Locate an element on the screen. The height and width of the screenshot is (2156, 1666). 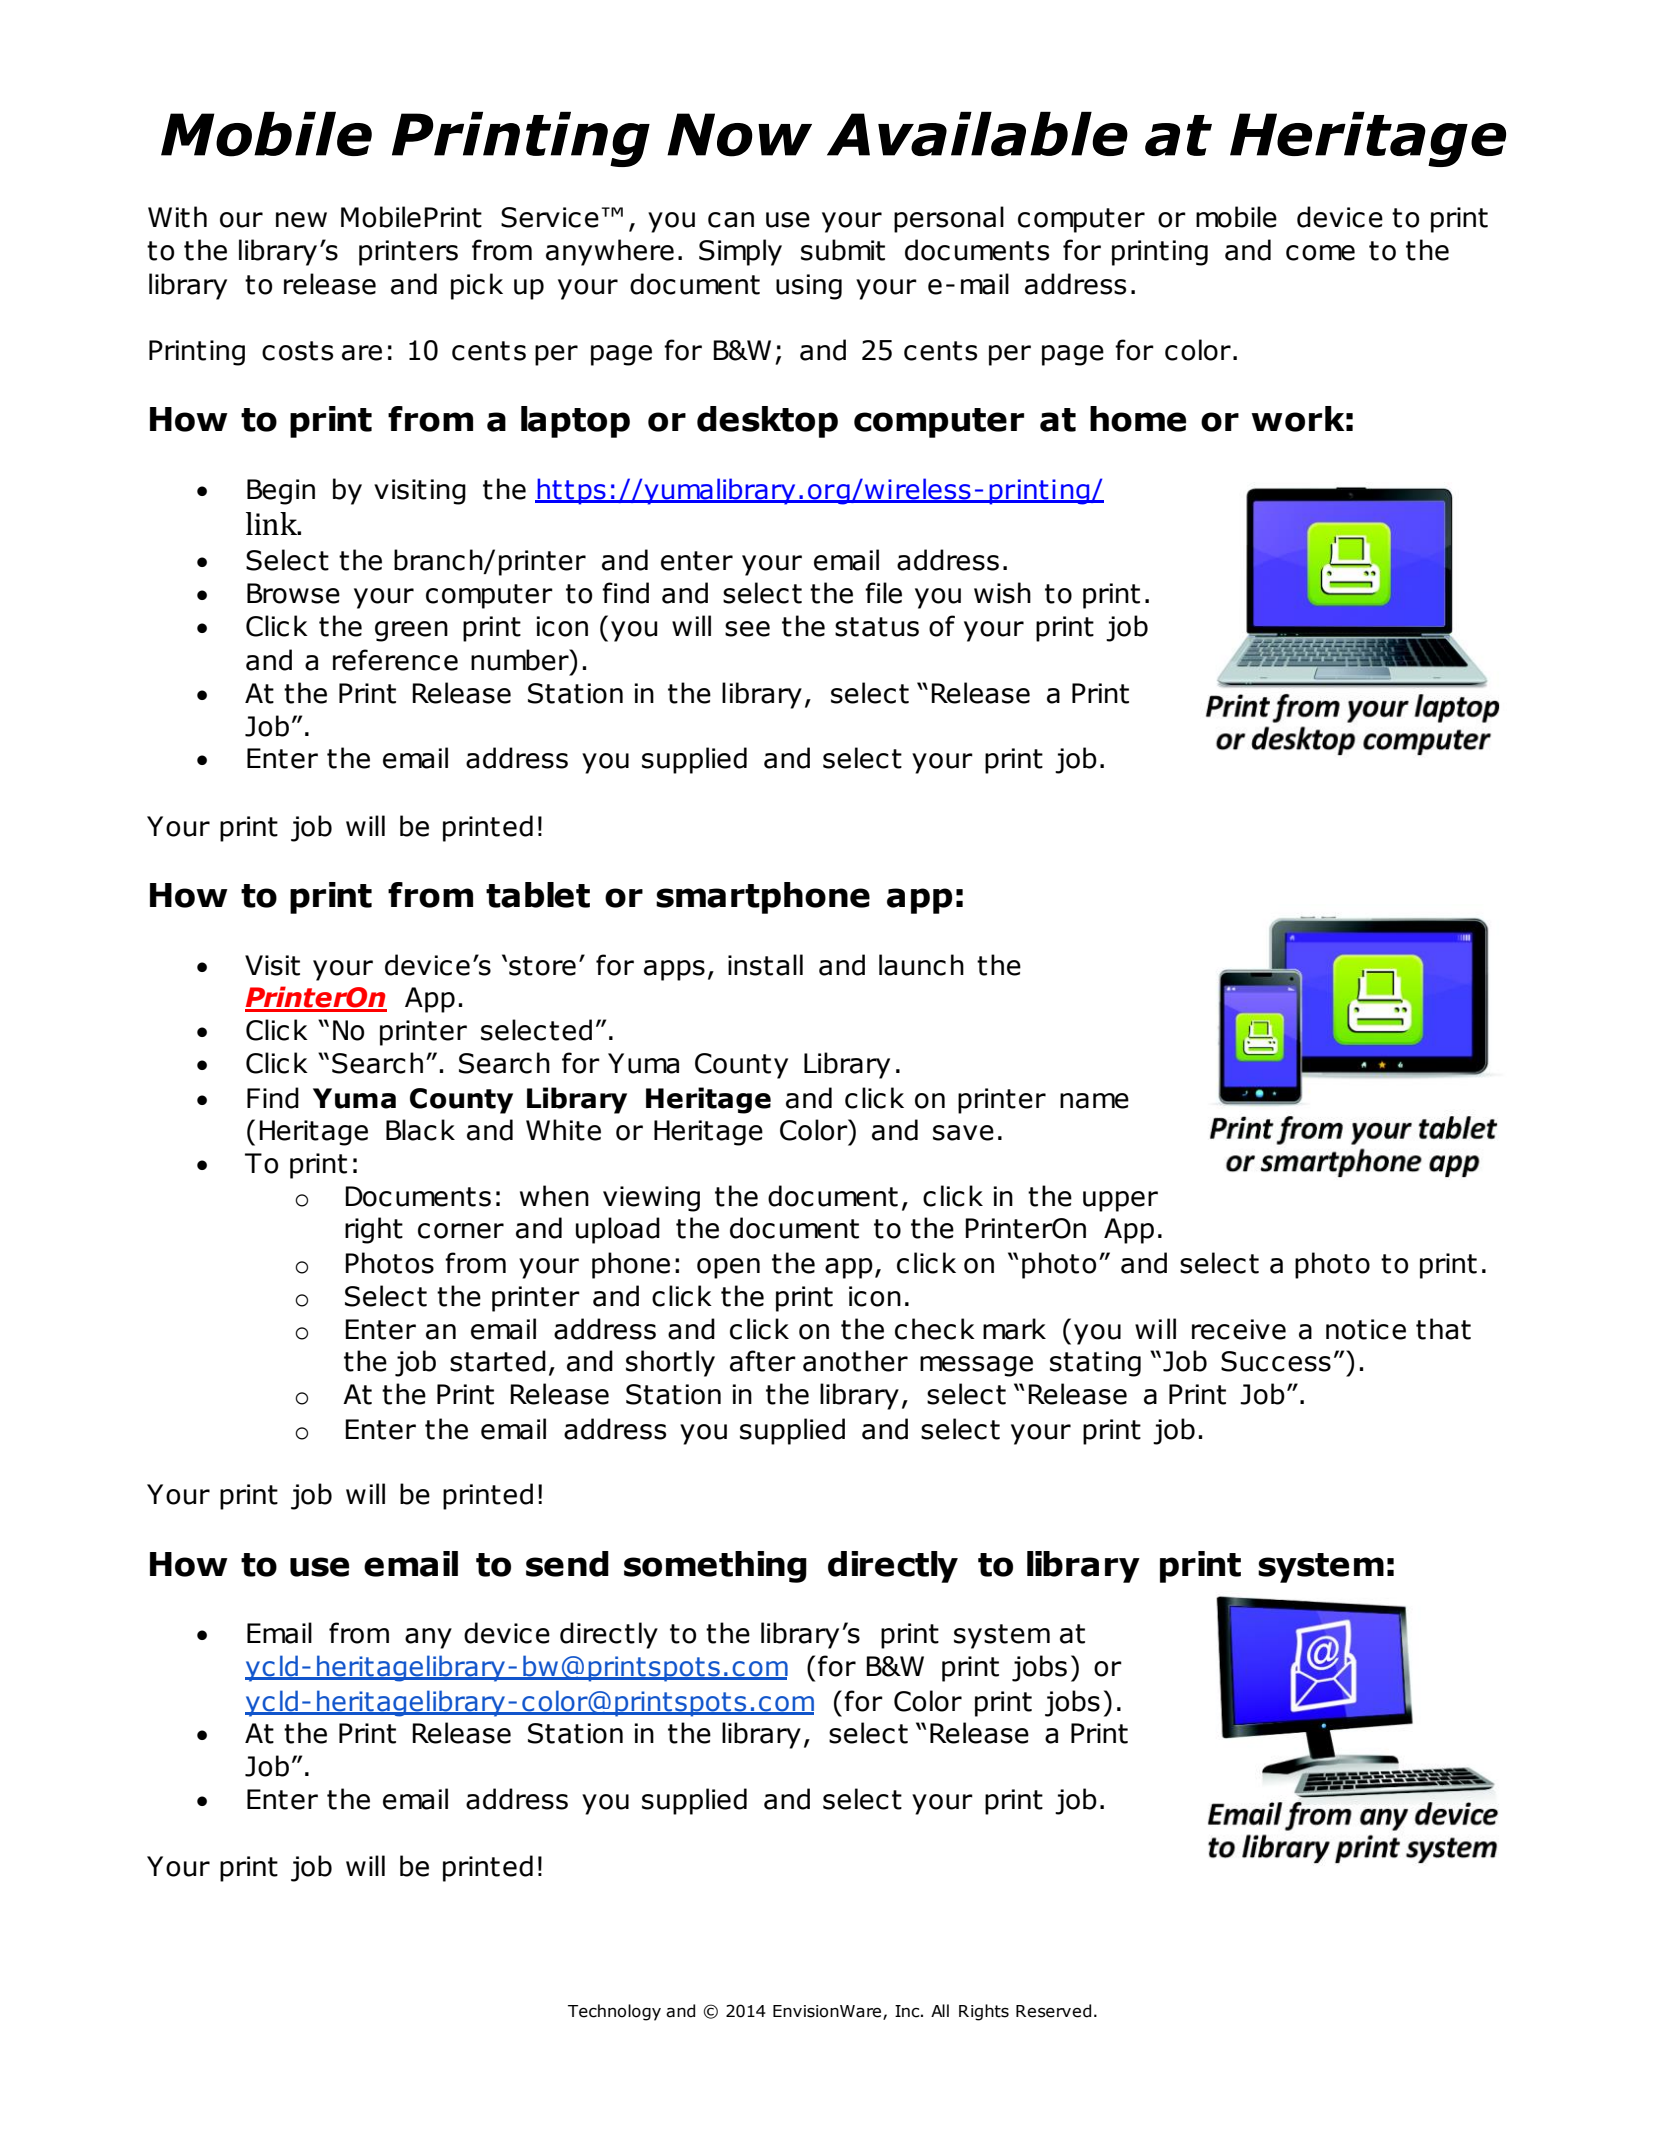
another is located at coordinates (855, 1361).
